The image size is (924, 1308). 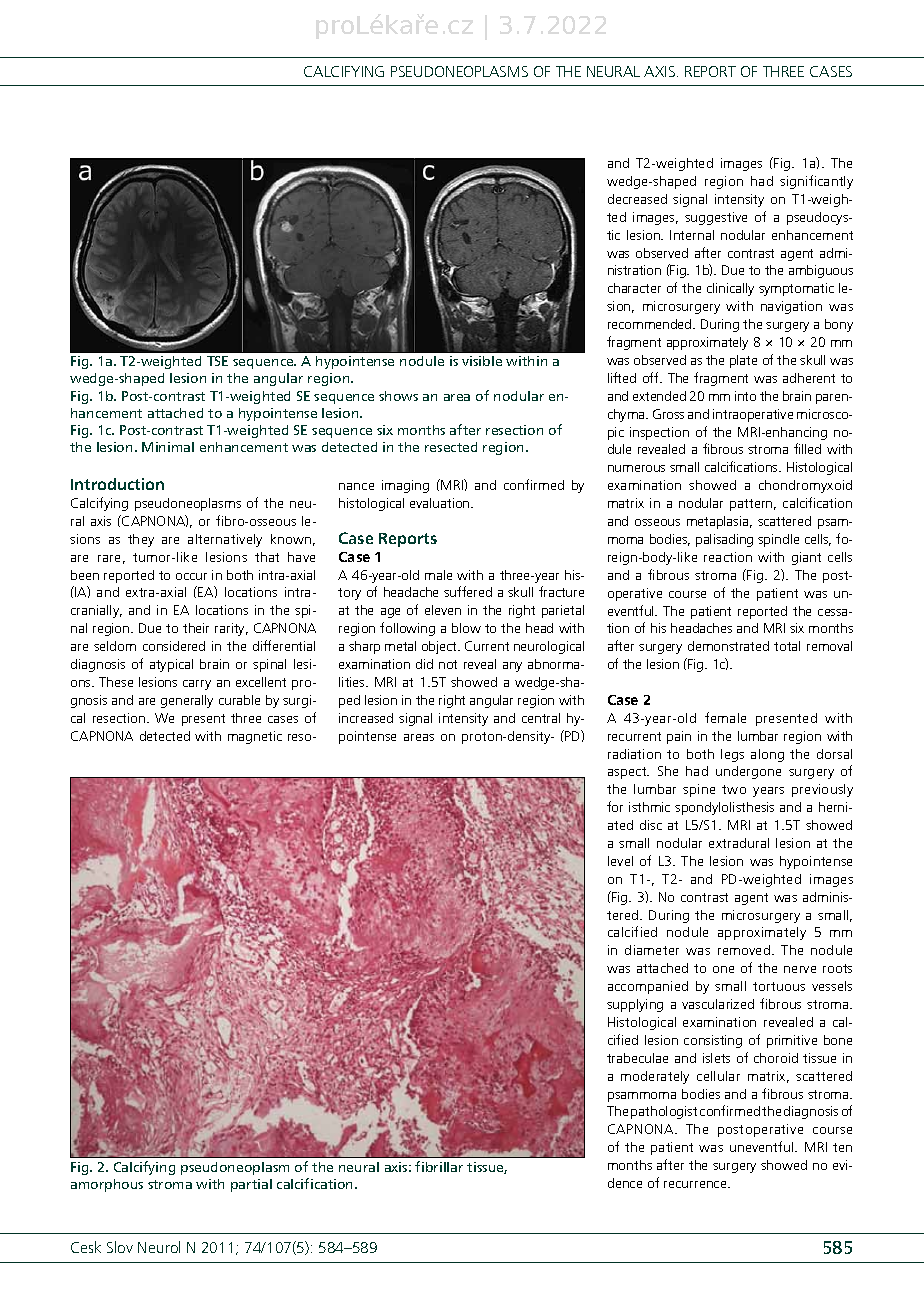 I want to click on fibrillar, so click(x=439, y=1166).
